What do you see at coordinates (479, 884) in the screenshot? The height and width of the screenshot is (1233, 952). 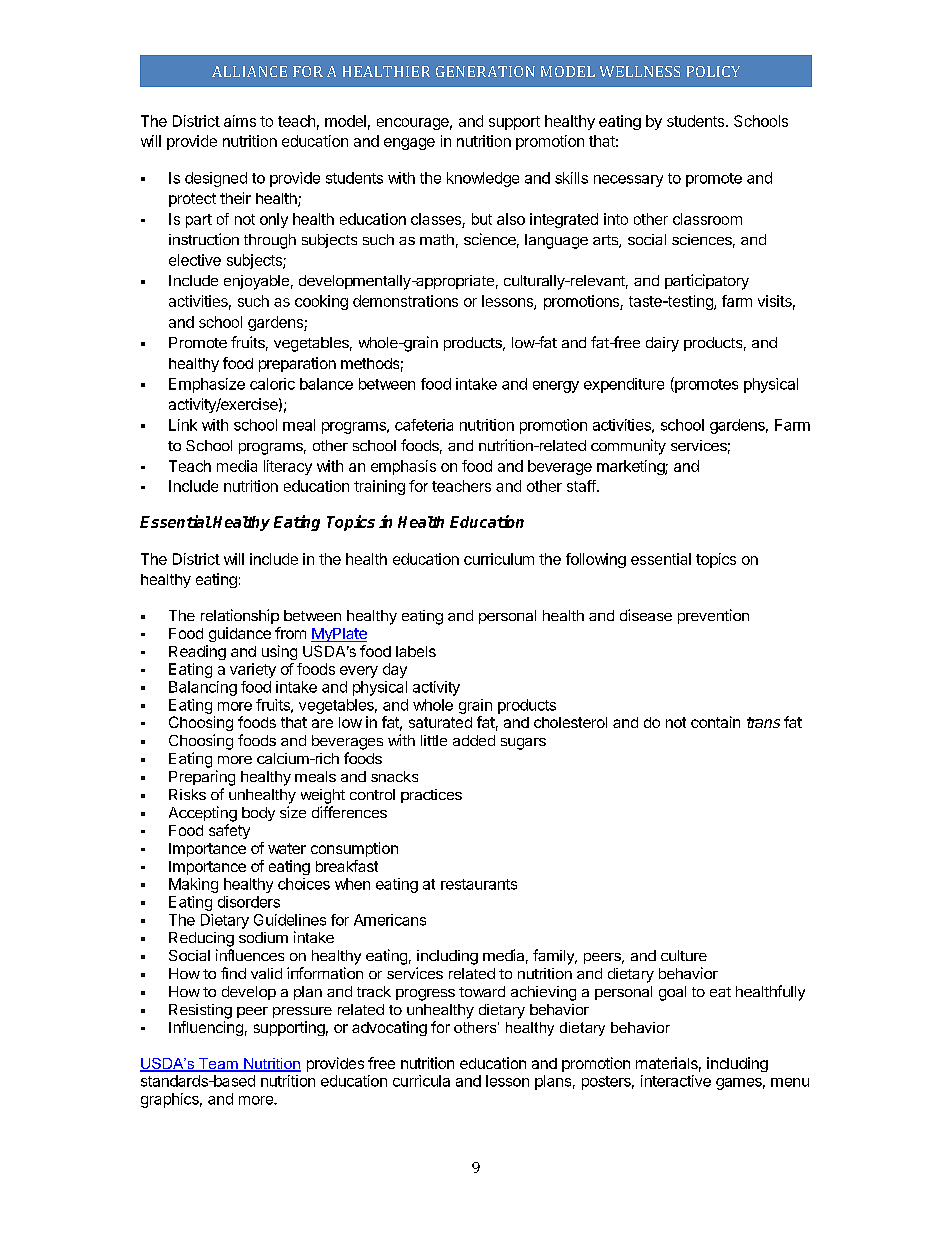 I see `restaurants` at bounding box center [479, 884].
